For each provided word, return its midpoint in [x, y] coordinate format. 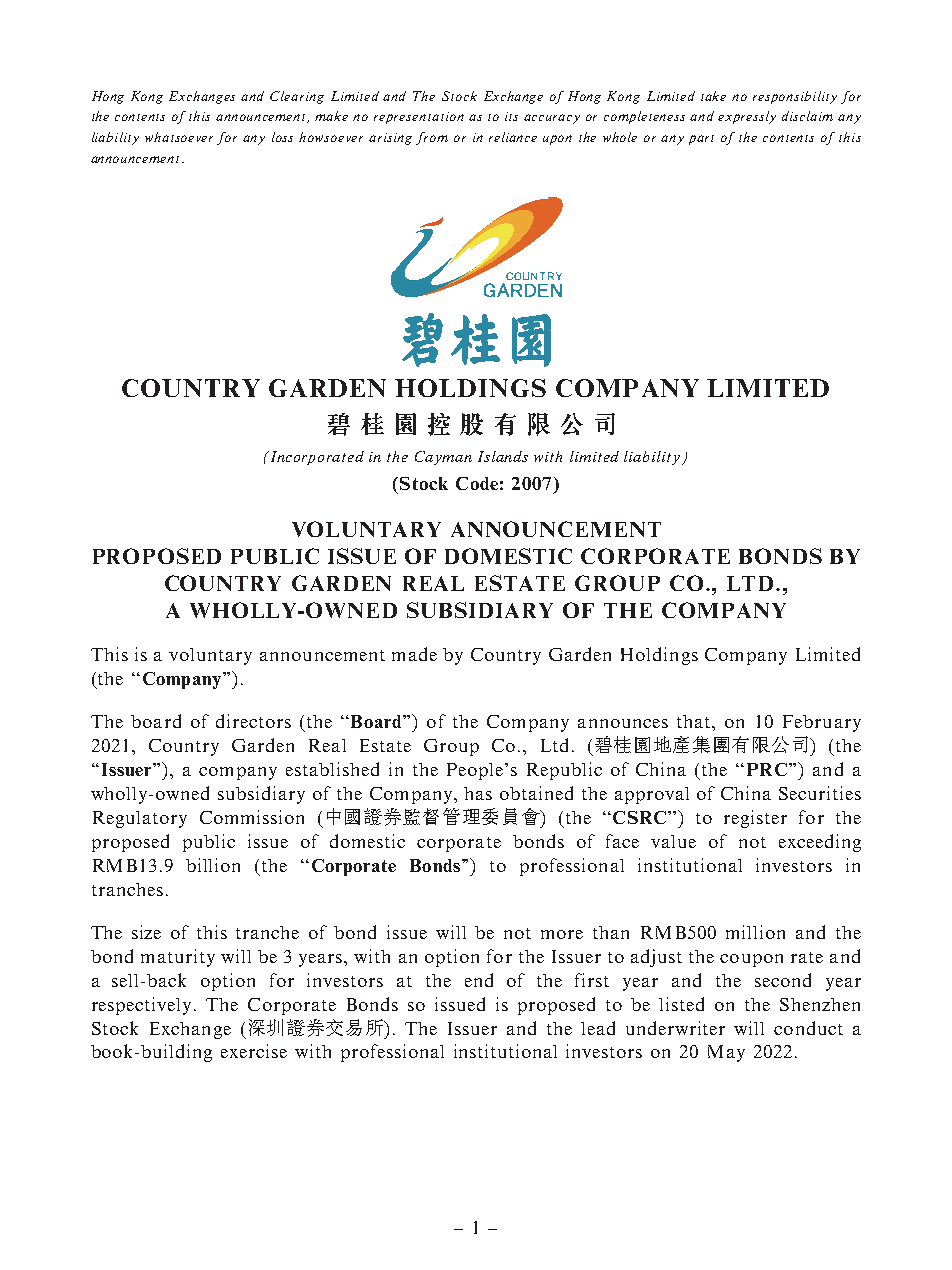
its [511, 116]
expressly [747, 117]
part [701, 140]
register [755, 819]
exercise [254, 1051]
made [414, 654]
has [478, 793]
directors [253, 721]
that [695, 721]
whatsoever [179, 137]
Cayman [443, 458]
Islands [503, 456]
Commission [252, 817]
